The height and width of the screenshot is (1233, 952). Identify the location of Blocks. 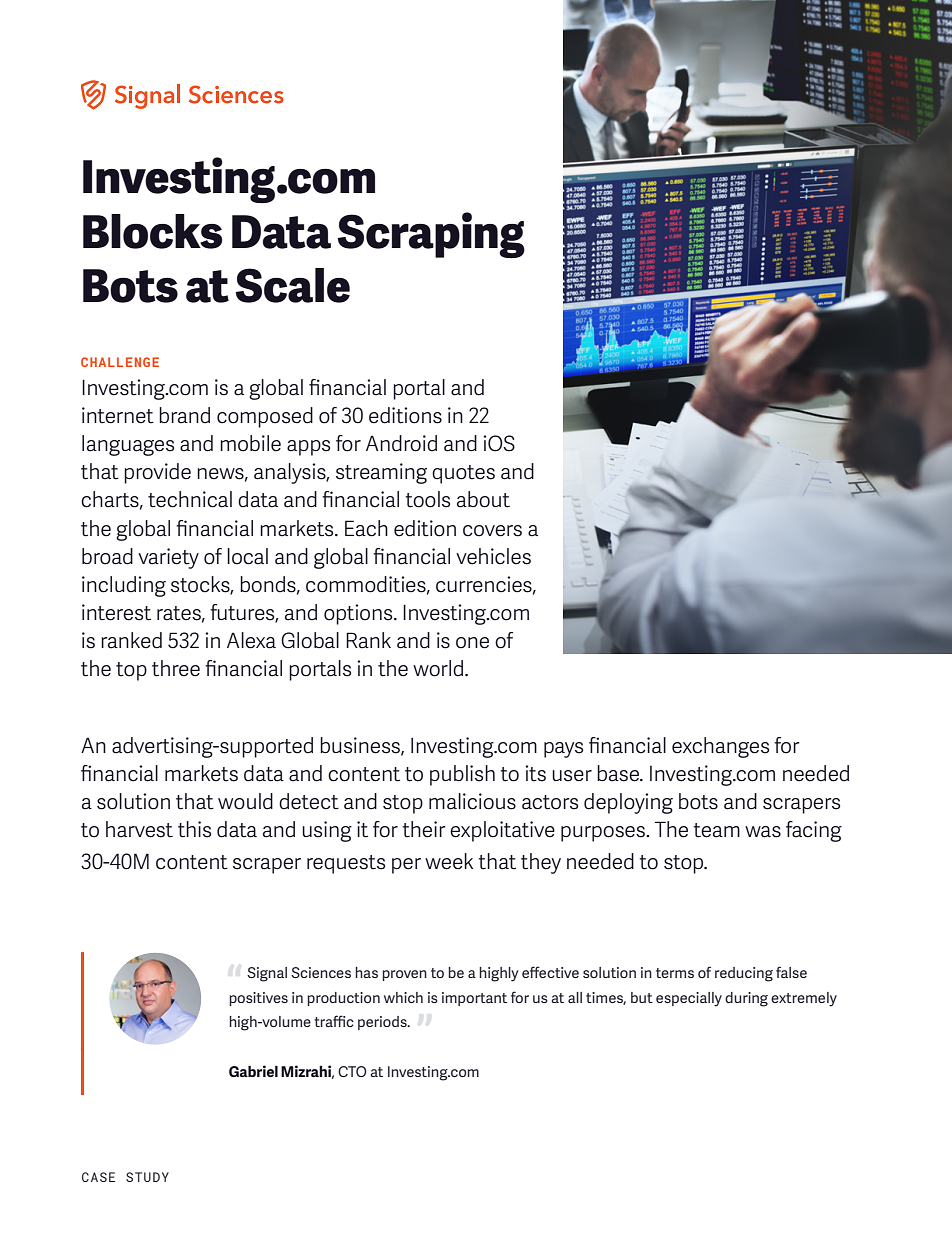
(153, 231).
